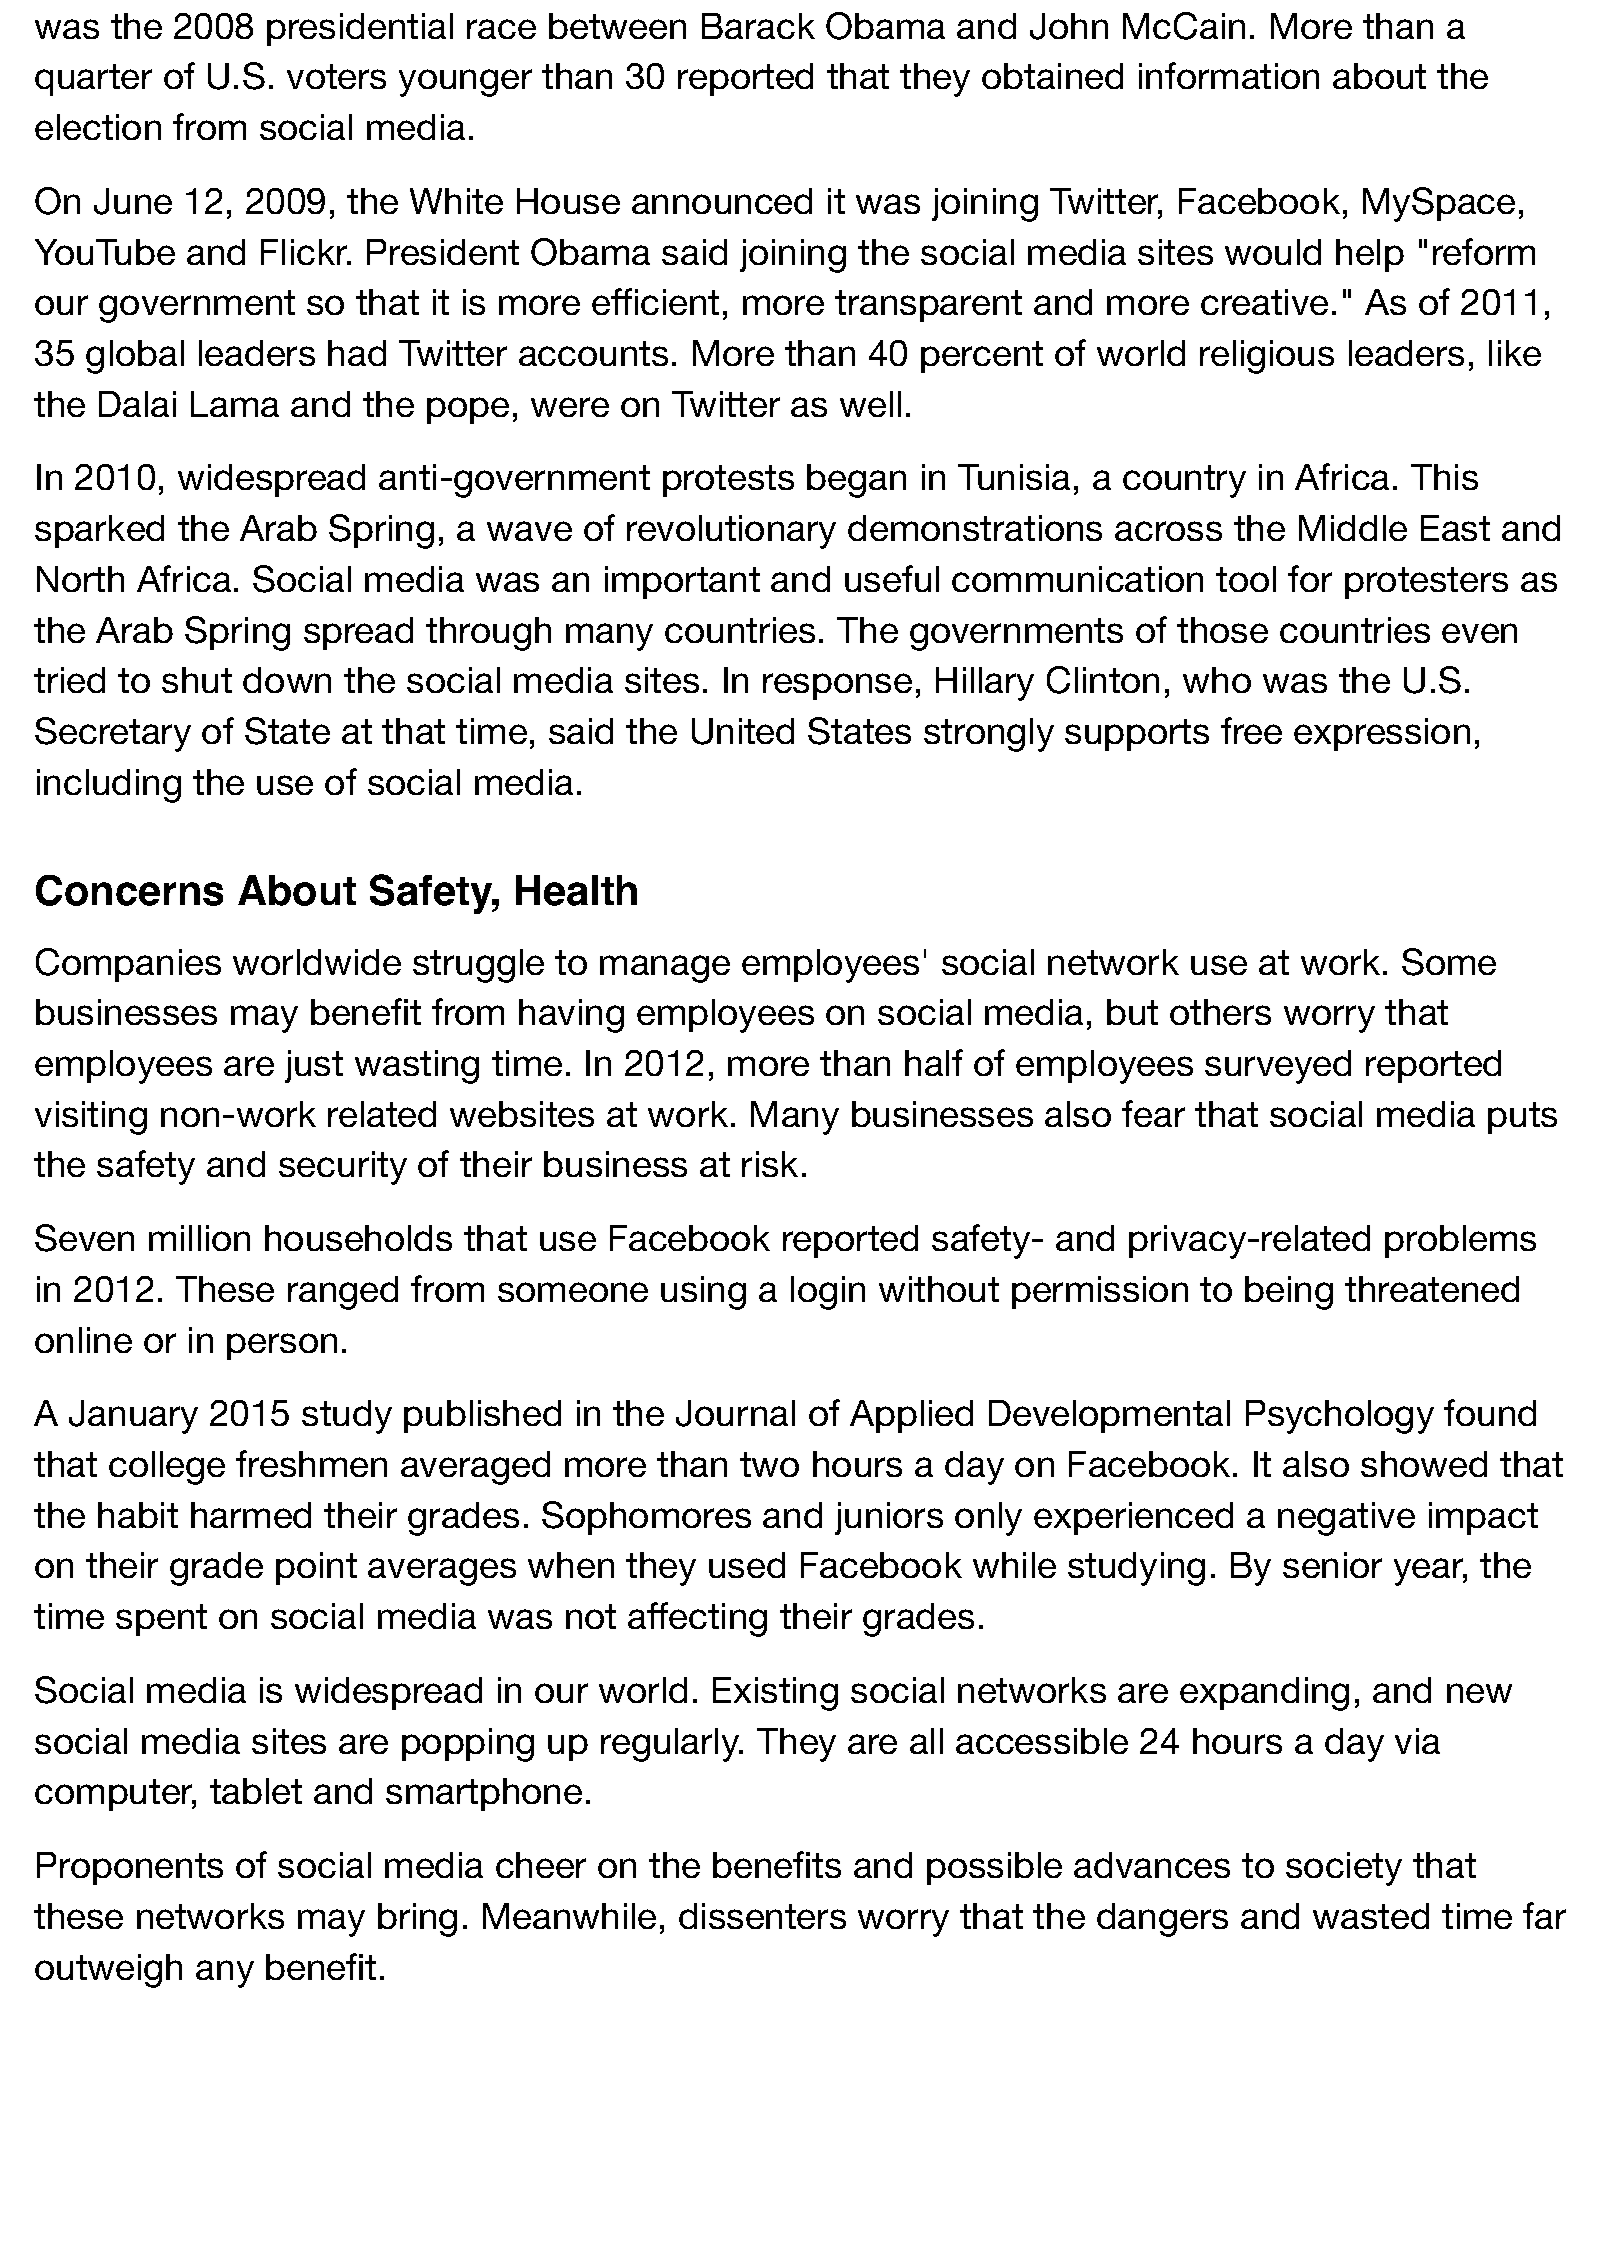 Image resolution: width=1609 pixels, height=2252 pixels. What do you see at coordinates (1424, 1464) in the screenshot?
I see `showed` at bounding box center [1424, 1464].
